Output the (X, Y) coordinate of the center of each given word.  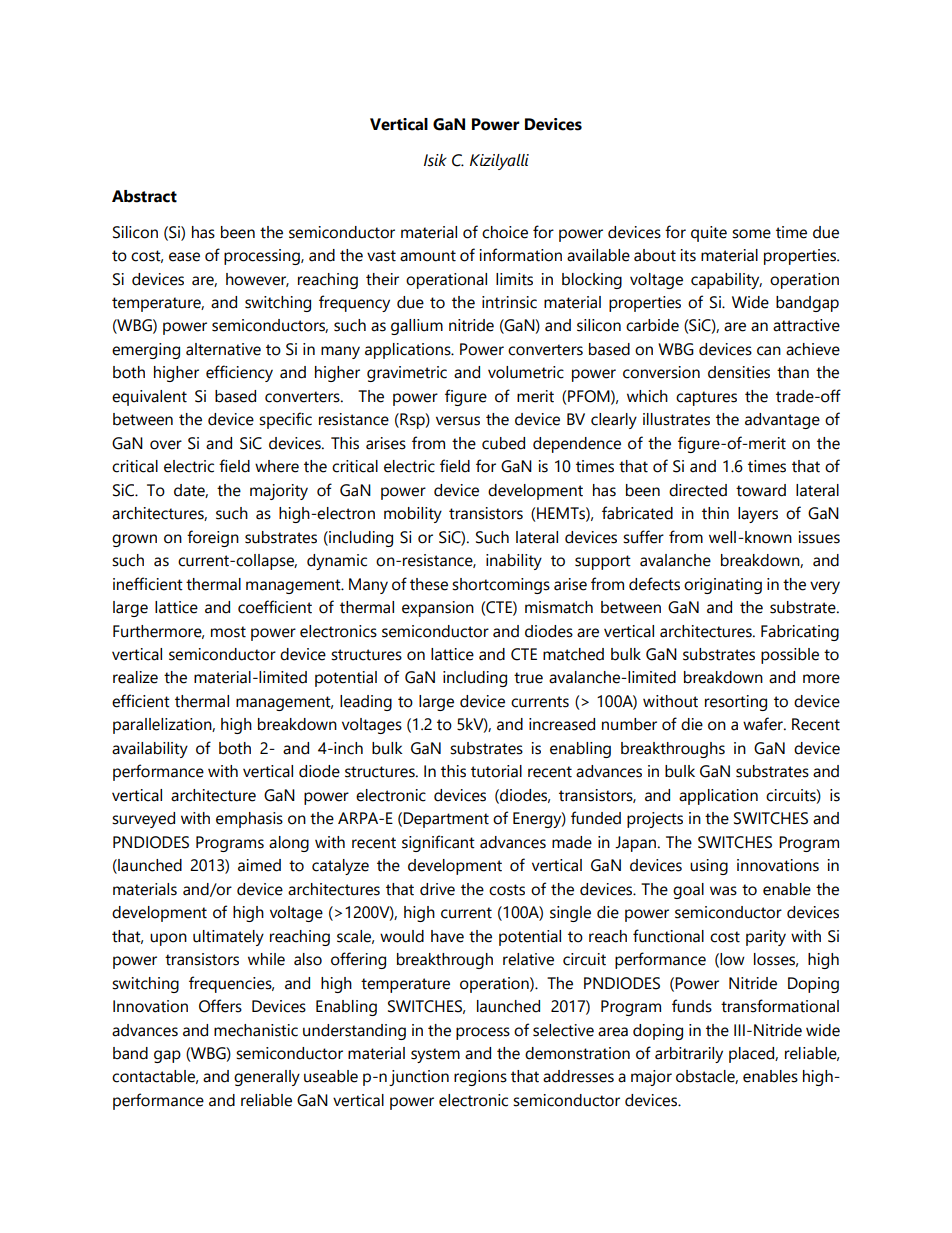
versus (458, 421)
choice (505, 232)
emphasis (249, 820)
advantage (782, 421)
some (751, 234)
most (228, 632)
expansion (438, 609)
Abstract (144, 196)
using (709, 867)
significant (438, 843)
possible (790, 656)
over (166, 445)
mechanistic (256, 1030)
